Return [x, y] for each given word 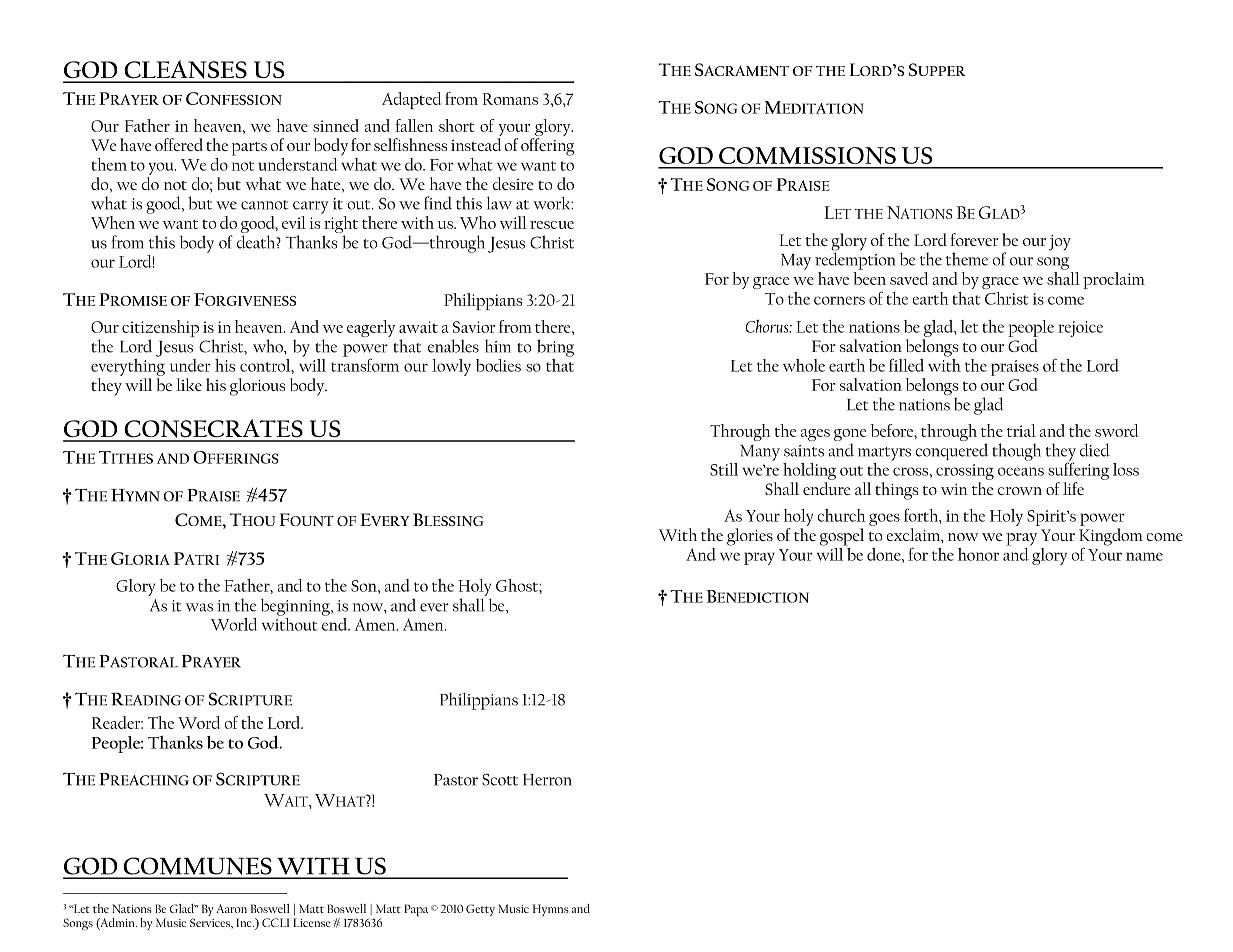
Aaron [231, 908]
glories [750, 537]
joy [1060, 243]
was [199, 607]
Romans [510, 99]
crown [1020, 491]
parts [249, 149]
